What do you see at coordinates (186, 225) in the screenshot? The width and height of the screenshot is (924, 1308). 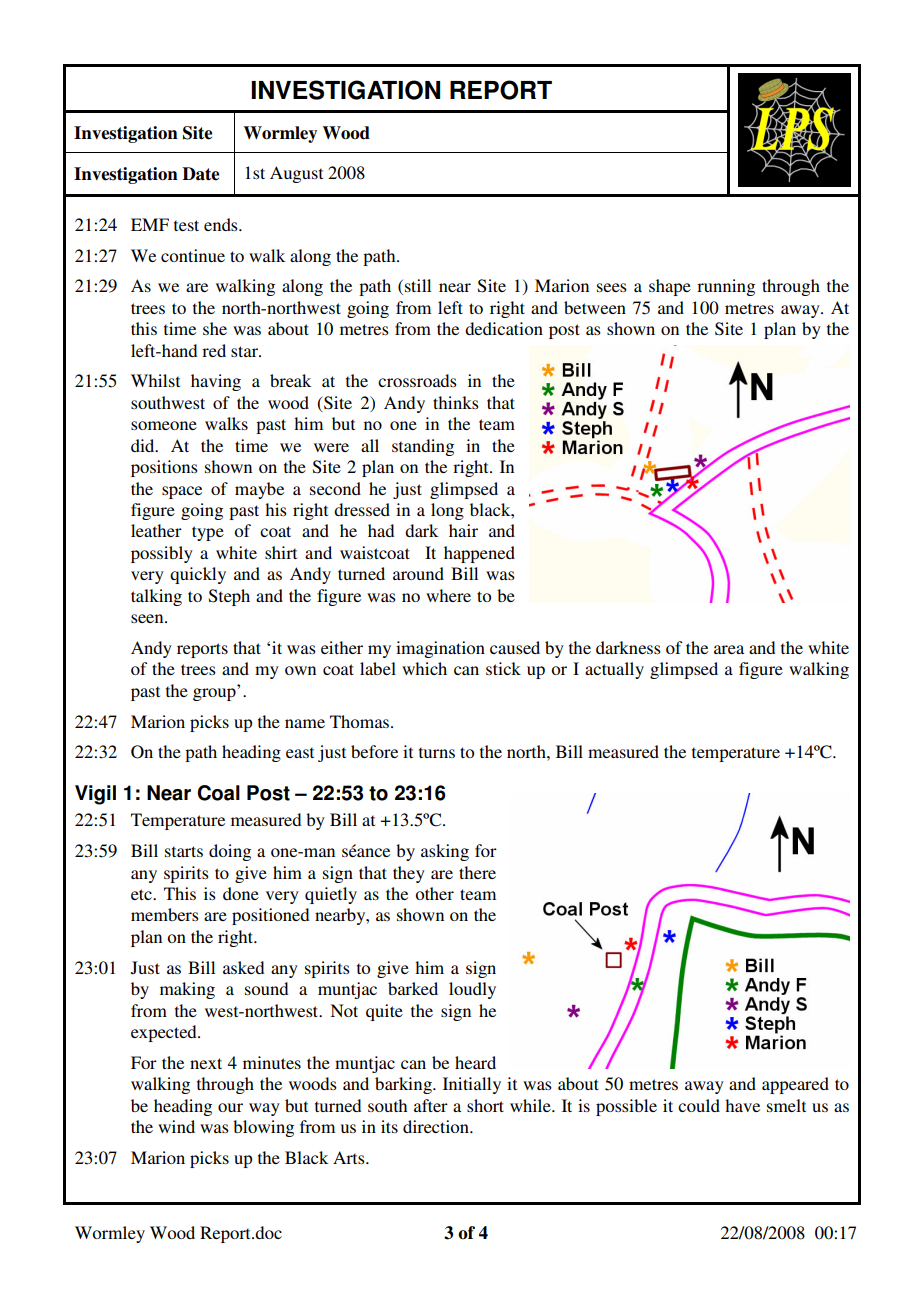 I see `test` at bounding box center [186, 225].
